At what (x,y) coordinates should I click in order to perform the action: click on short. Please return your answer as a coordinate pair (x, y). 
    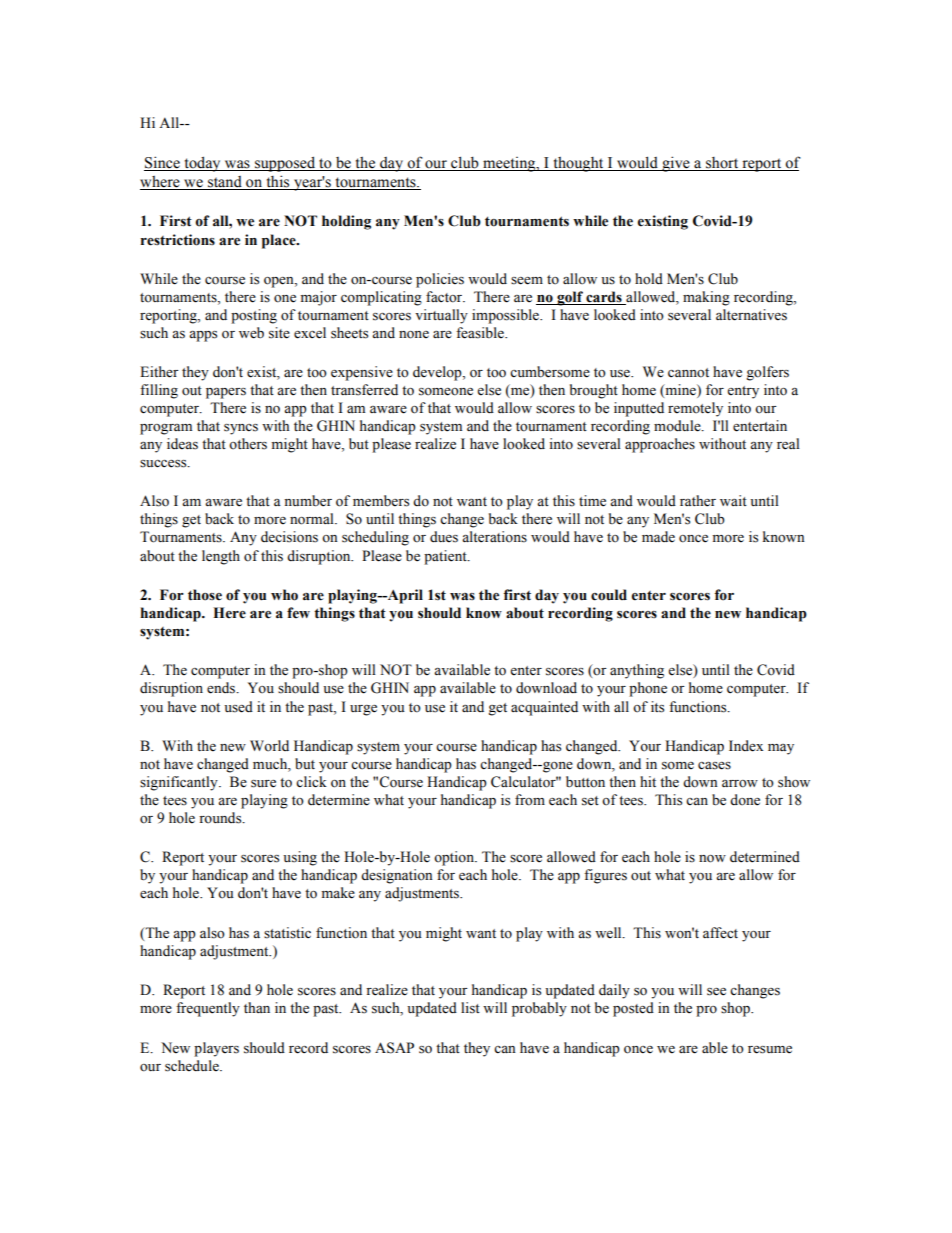
    Looking at the image, I should click on (722, 164).
